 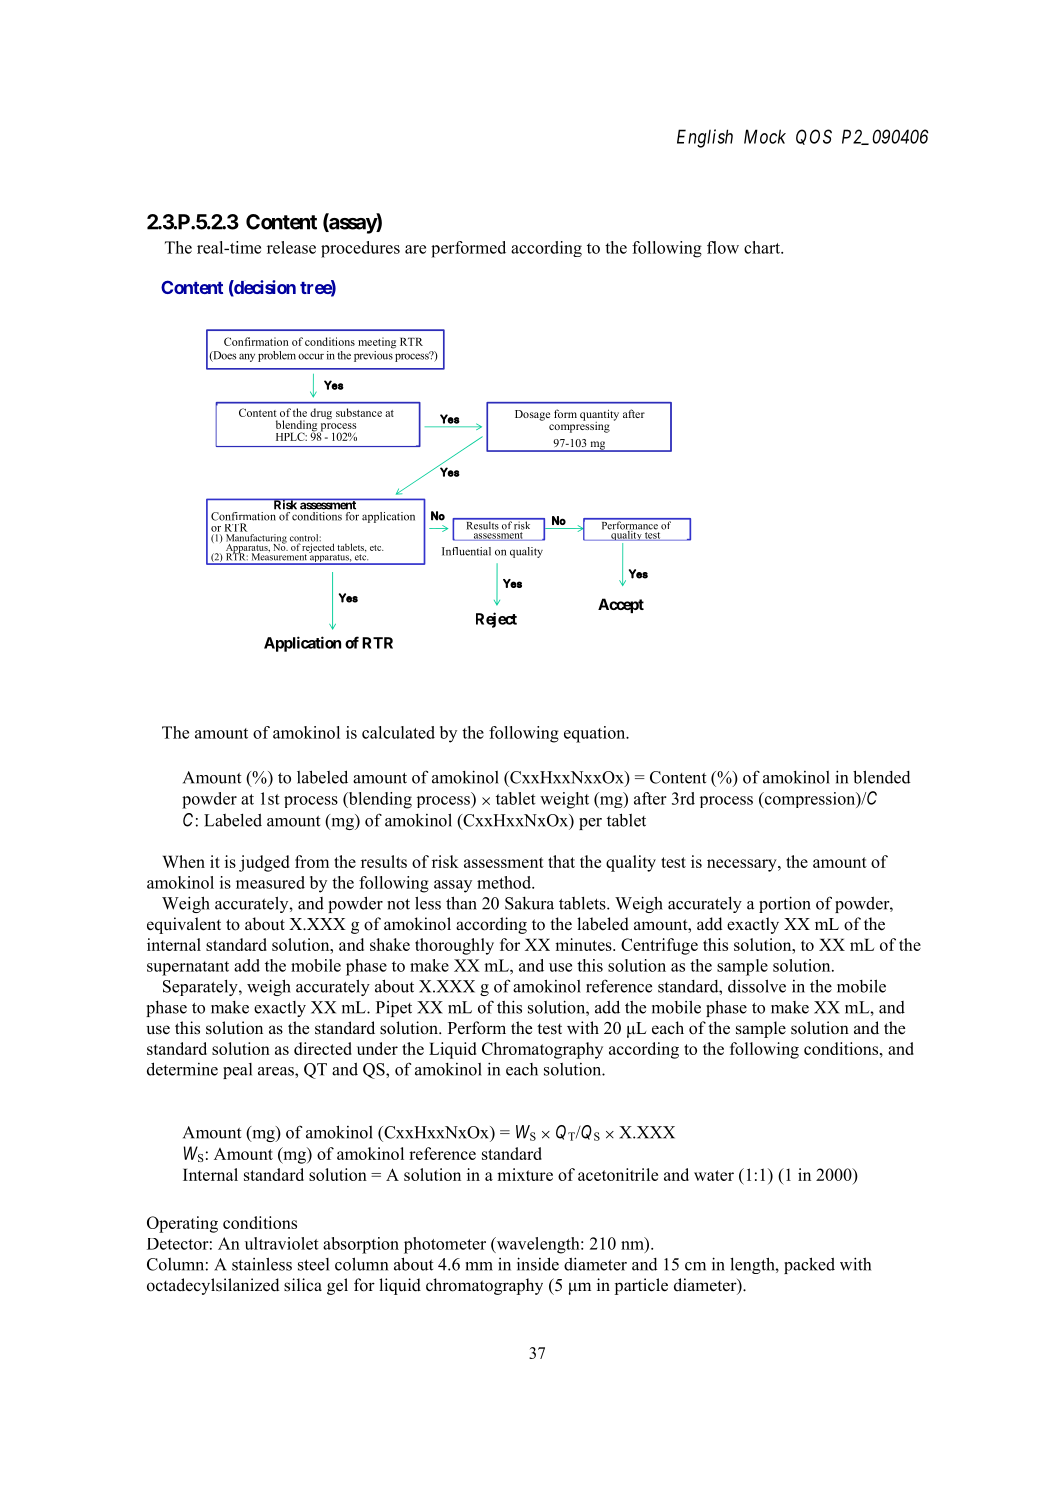 What do you see at coordinates (785, 904) in the image?
I see `portion` at bounding box center [785, 904].
